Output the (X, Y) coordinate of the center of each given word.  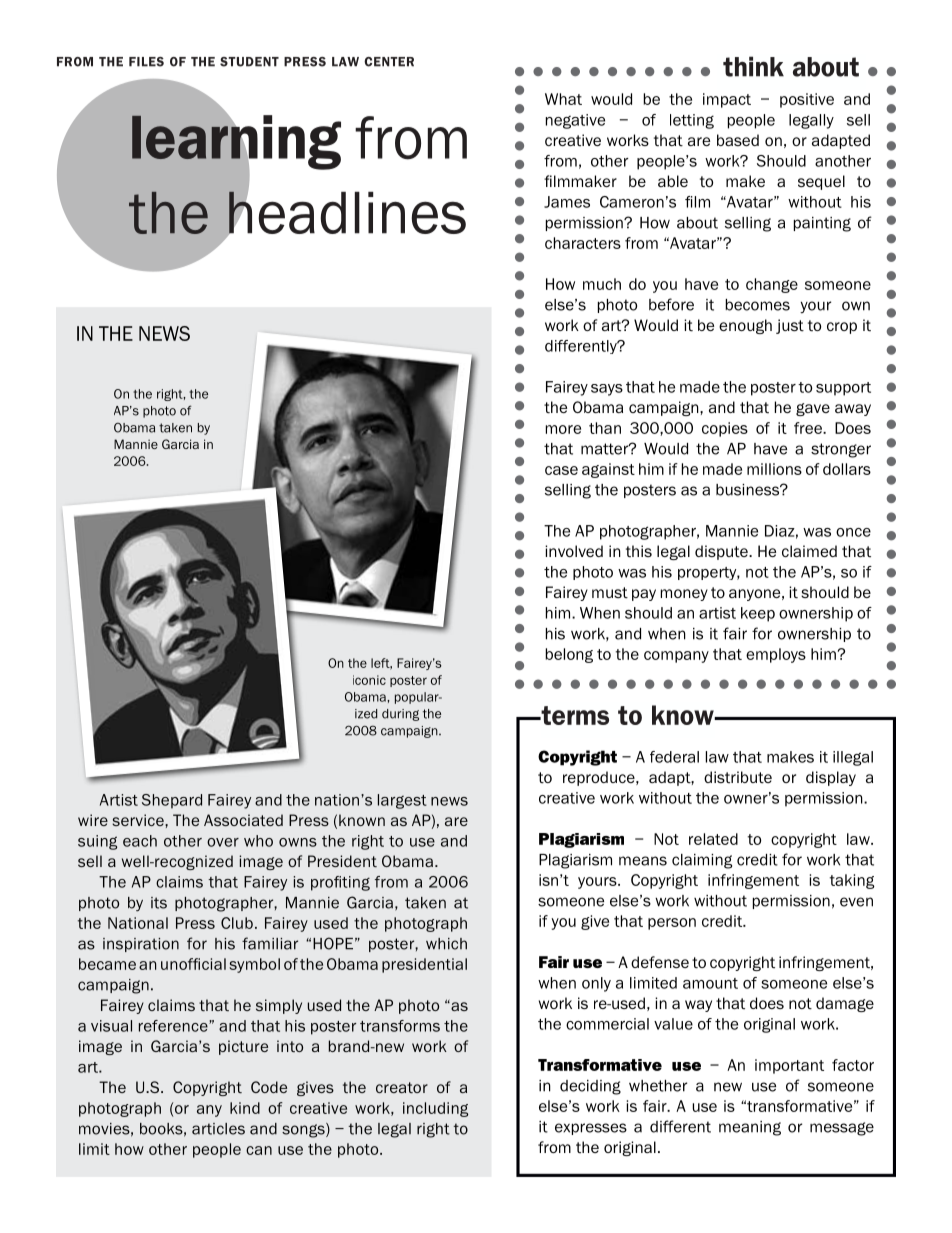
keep (758, 614)
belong (569, 655)
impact (727, 100)
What (563, 99)
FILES (146, 62)
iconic (369, 680)
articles (218, 1129)
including (436, 1109)
